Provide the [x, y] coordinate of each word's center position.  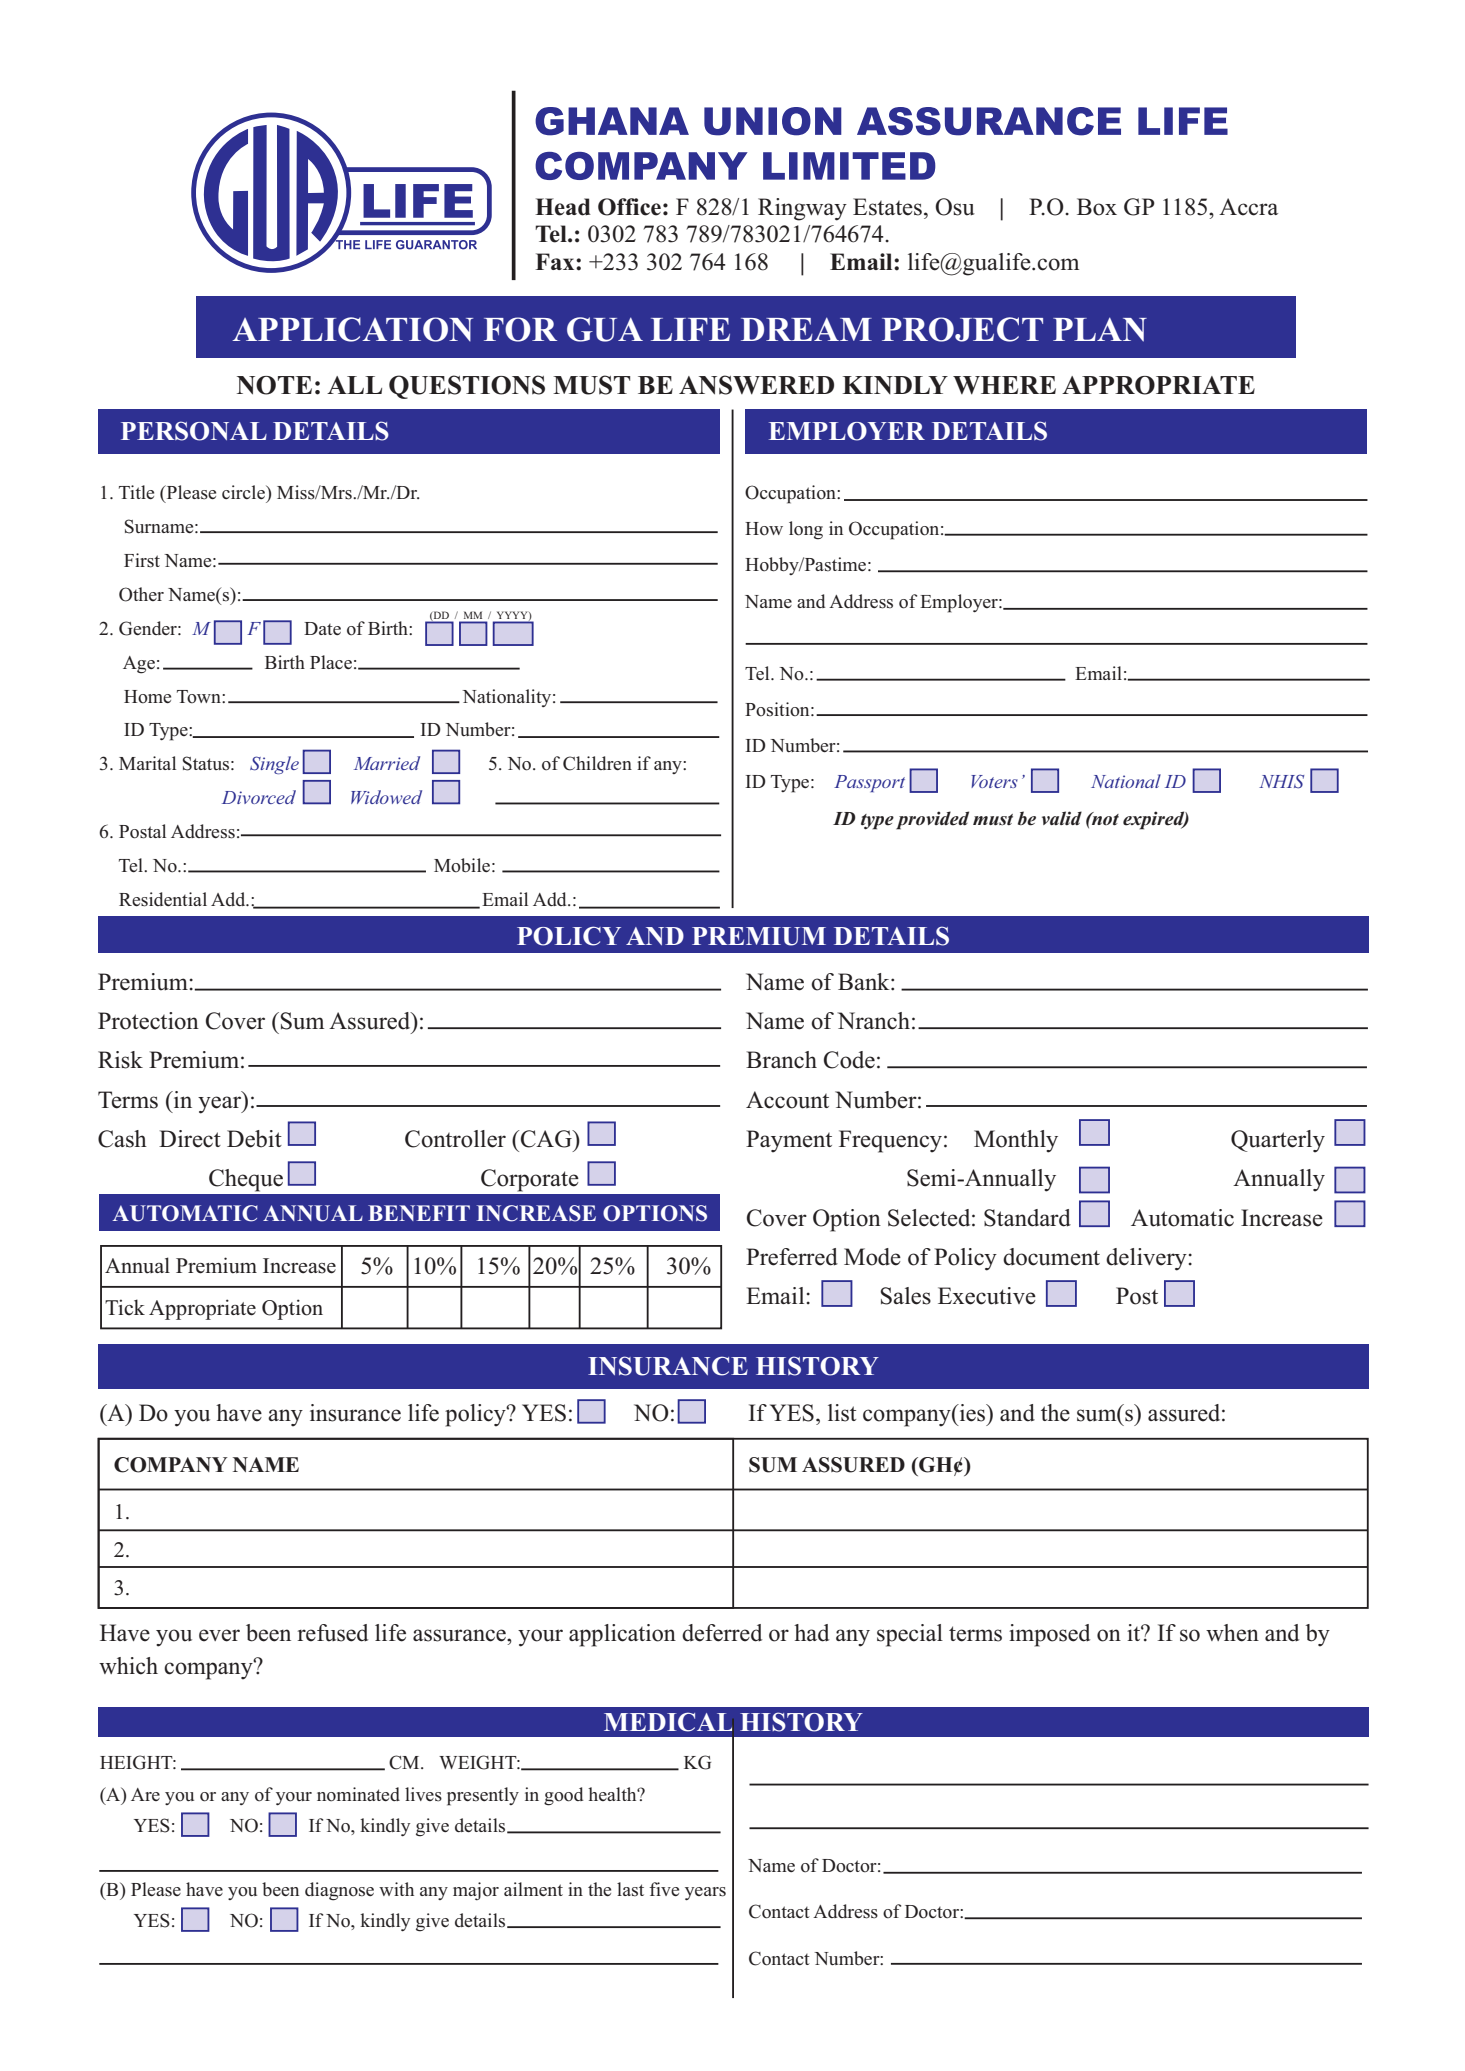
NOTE [274, 385]
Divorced [259, 797]
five [664, 1889]
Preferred [792, 1257]
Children [597, 763]
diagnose [339, 1891]
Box [1097, 207]
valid [1062, 818]
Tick [125, 1307]
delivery [1146, 1259]
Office [629, 207]
